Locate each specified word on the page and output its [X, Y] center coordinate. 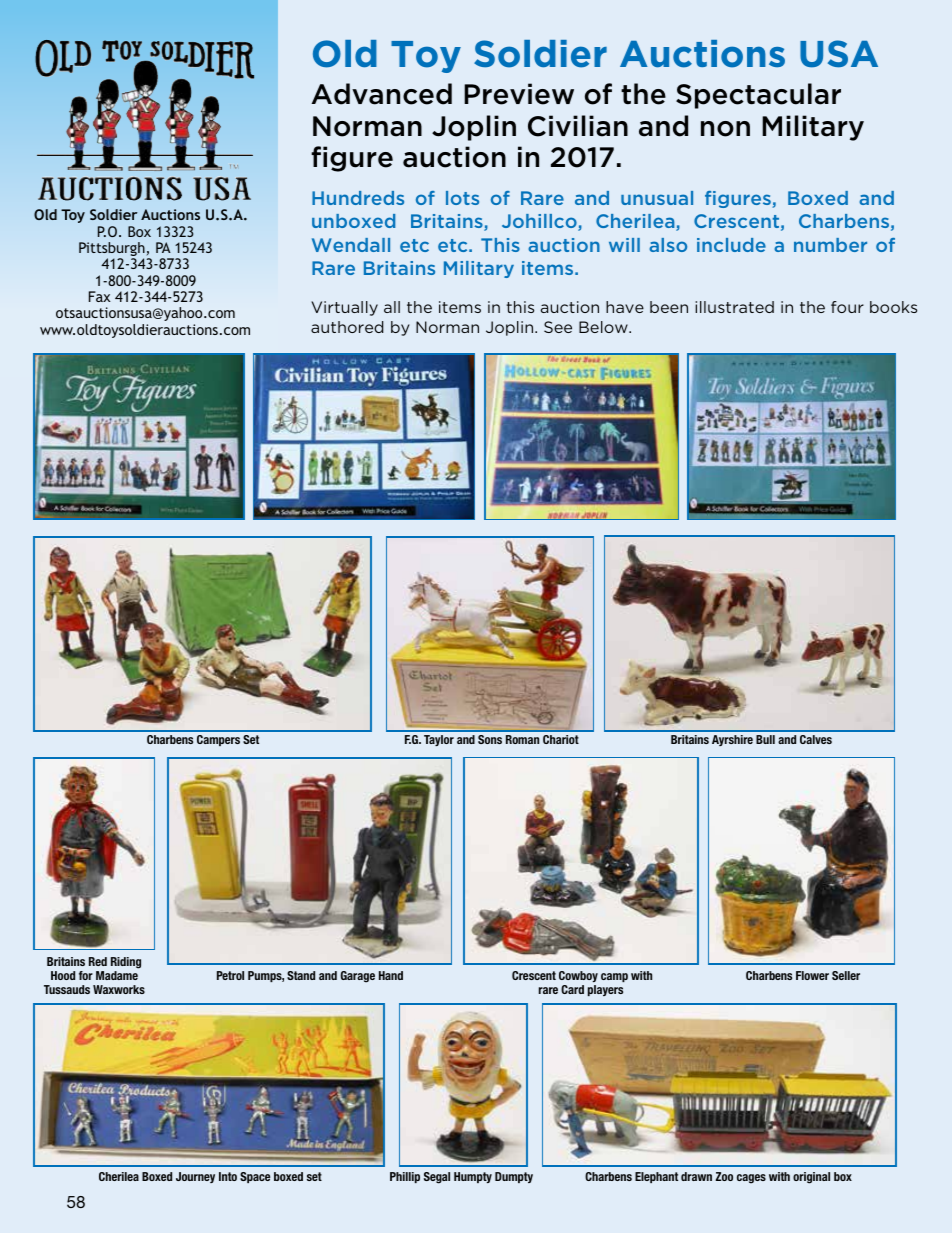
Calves [816, 739]
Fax [99, 296]
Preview [519, 94]
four [847, 307]
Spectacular [758, 96]
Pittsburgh [112, 250]
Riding [126, 963]
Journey [195, 1177]
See [558, 327]
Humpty [473, 1177]
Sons [490, 739]
